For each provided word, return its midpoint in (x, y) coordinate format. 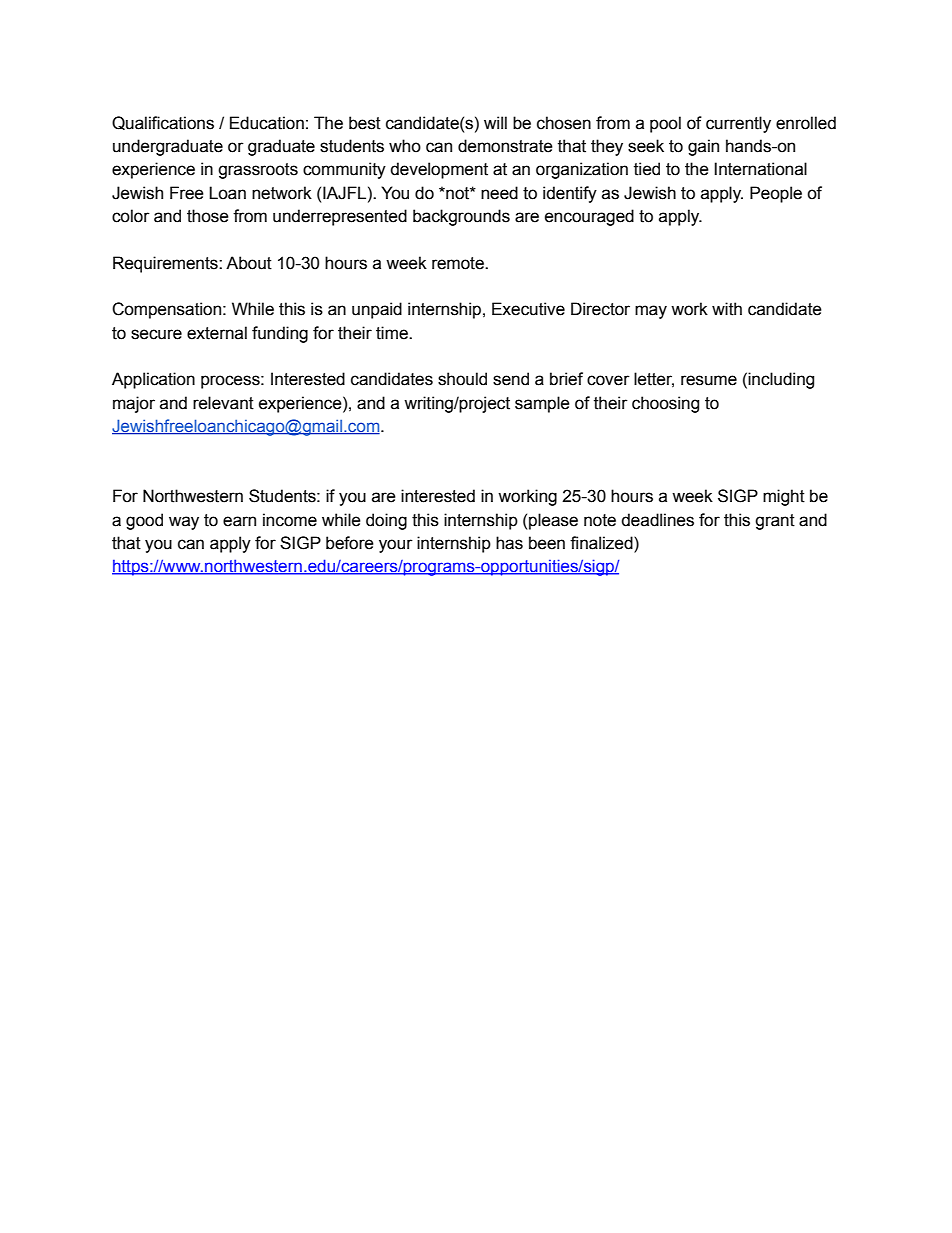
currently (738, 124)
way (184, 523)
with (727, 309)
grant (775, 522)
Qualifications (163, 123)
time (393, 333)
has (509, 543)
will (495, 122)
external (217, 333)
